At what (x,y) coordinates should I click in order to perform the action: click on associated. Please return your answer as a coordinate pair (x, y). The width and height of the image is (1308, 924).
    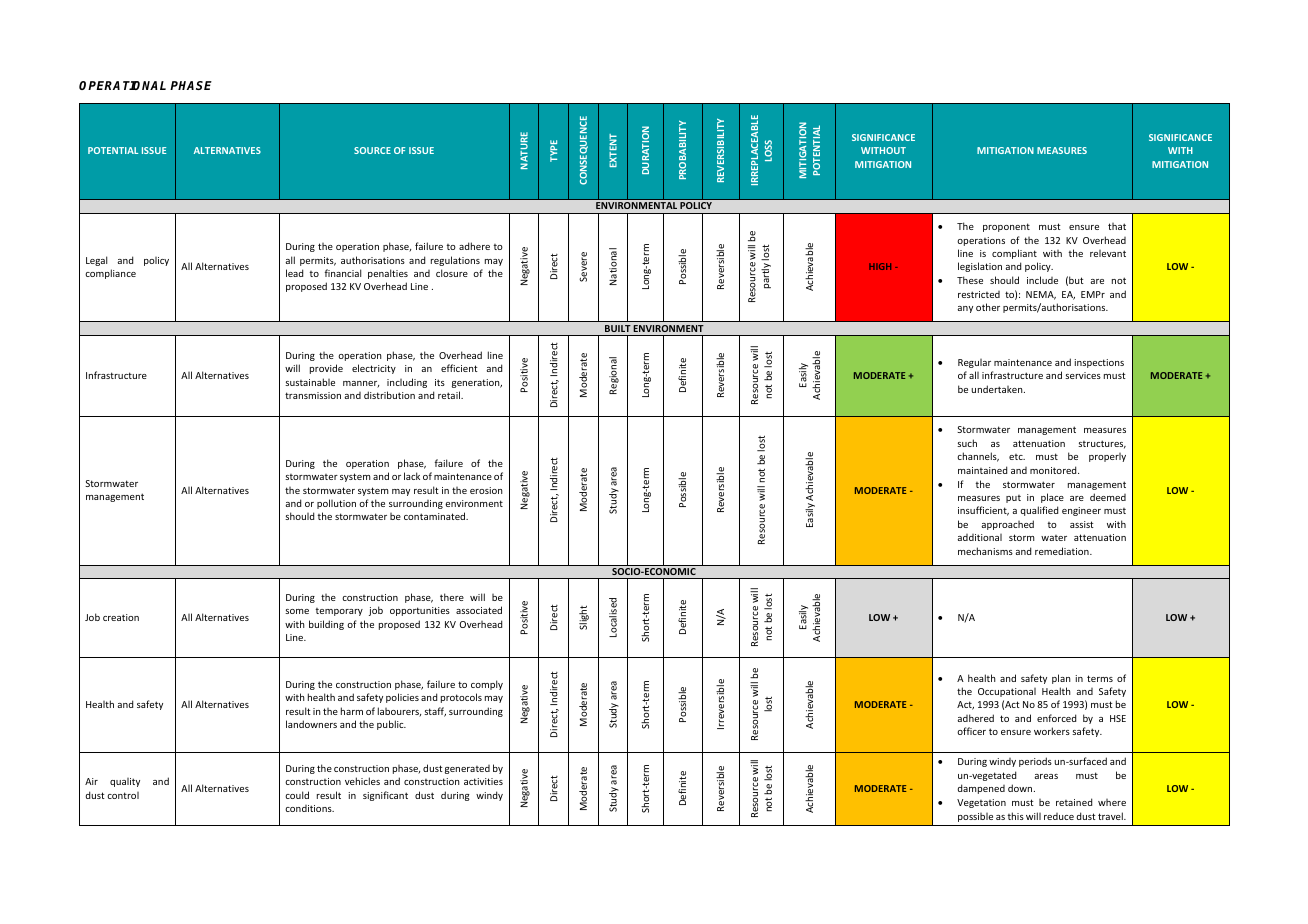
    Looking at the image, I should click on (479, 610).
